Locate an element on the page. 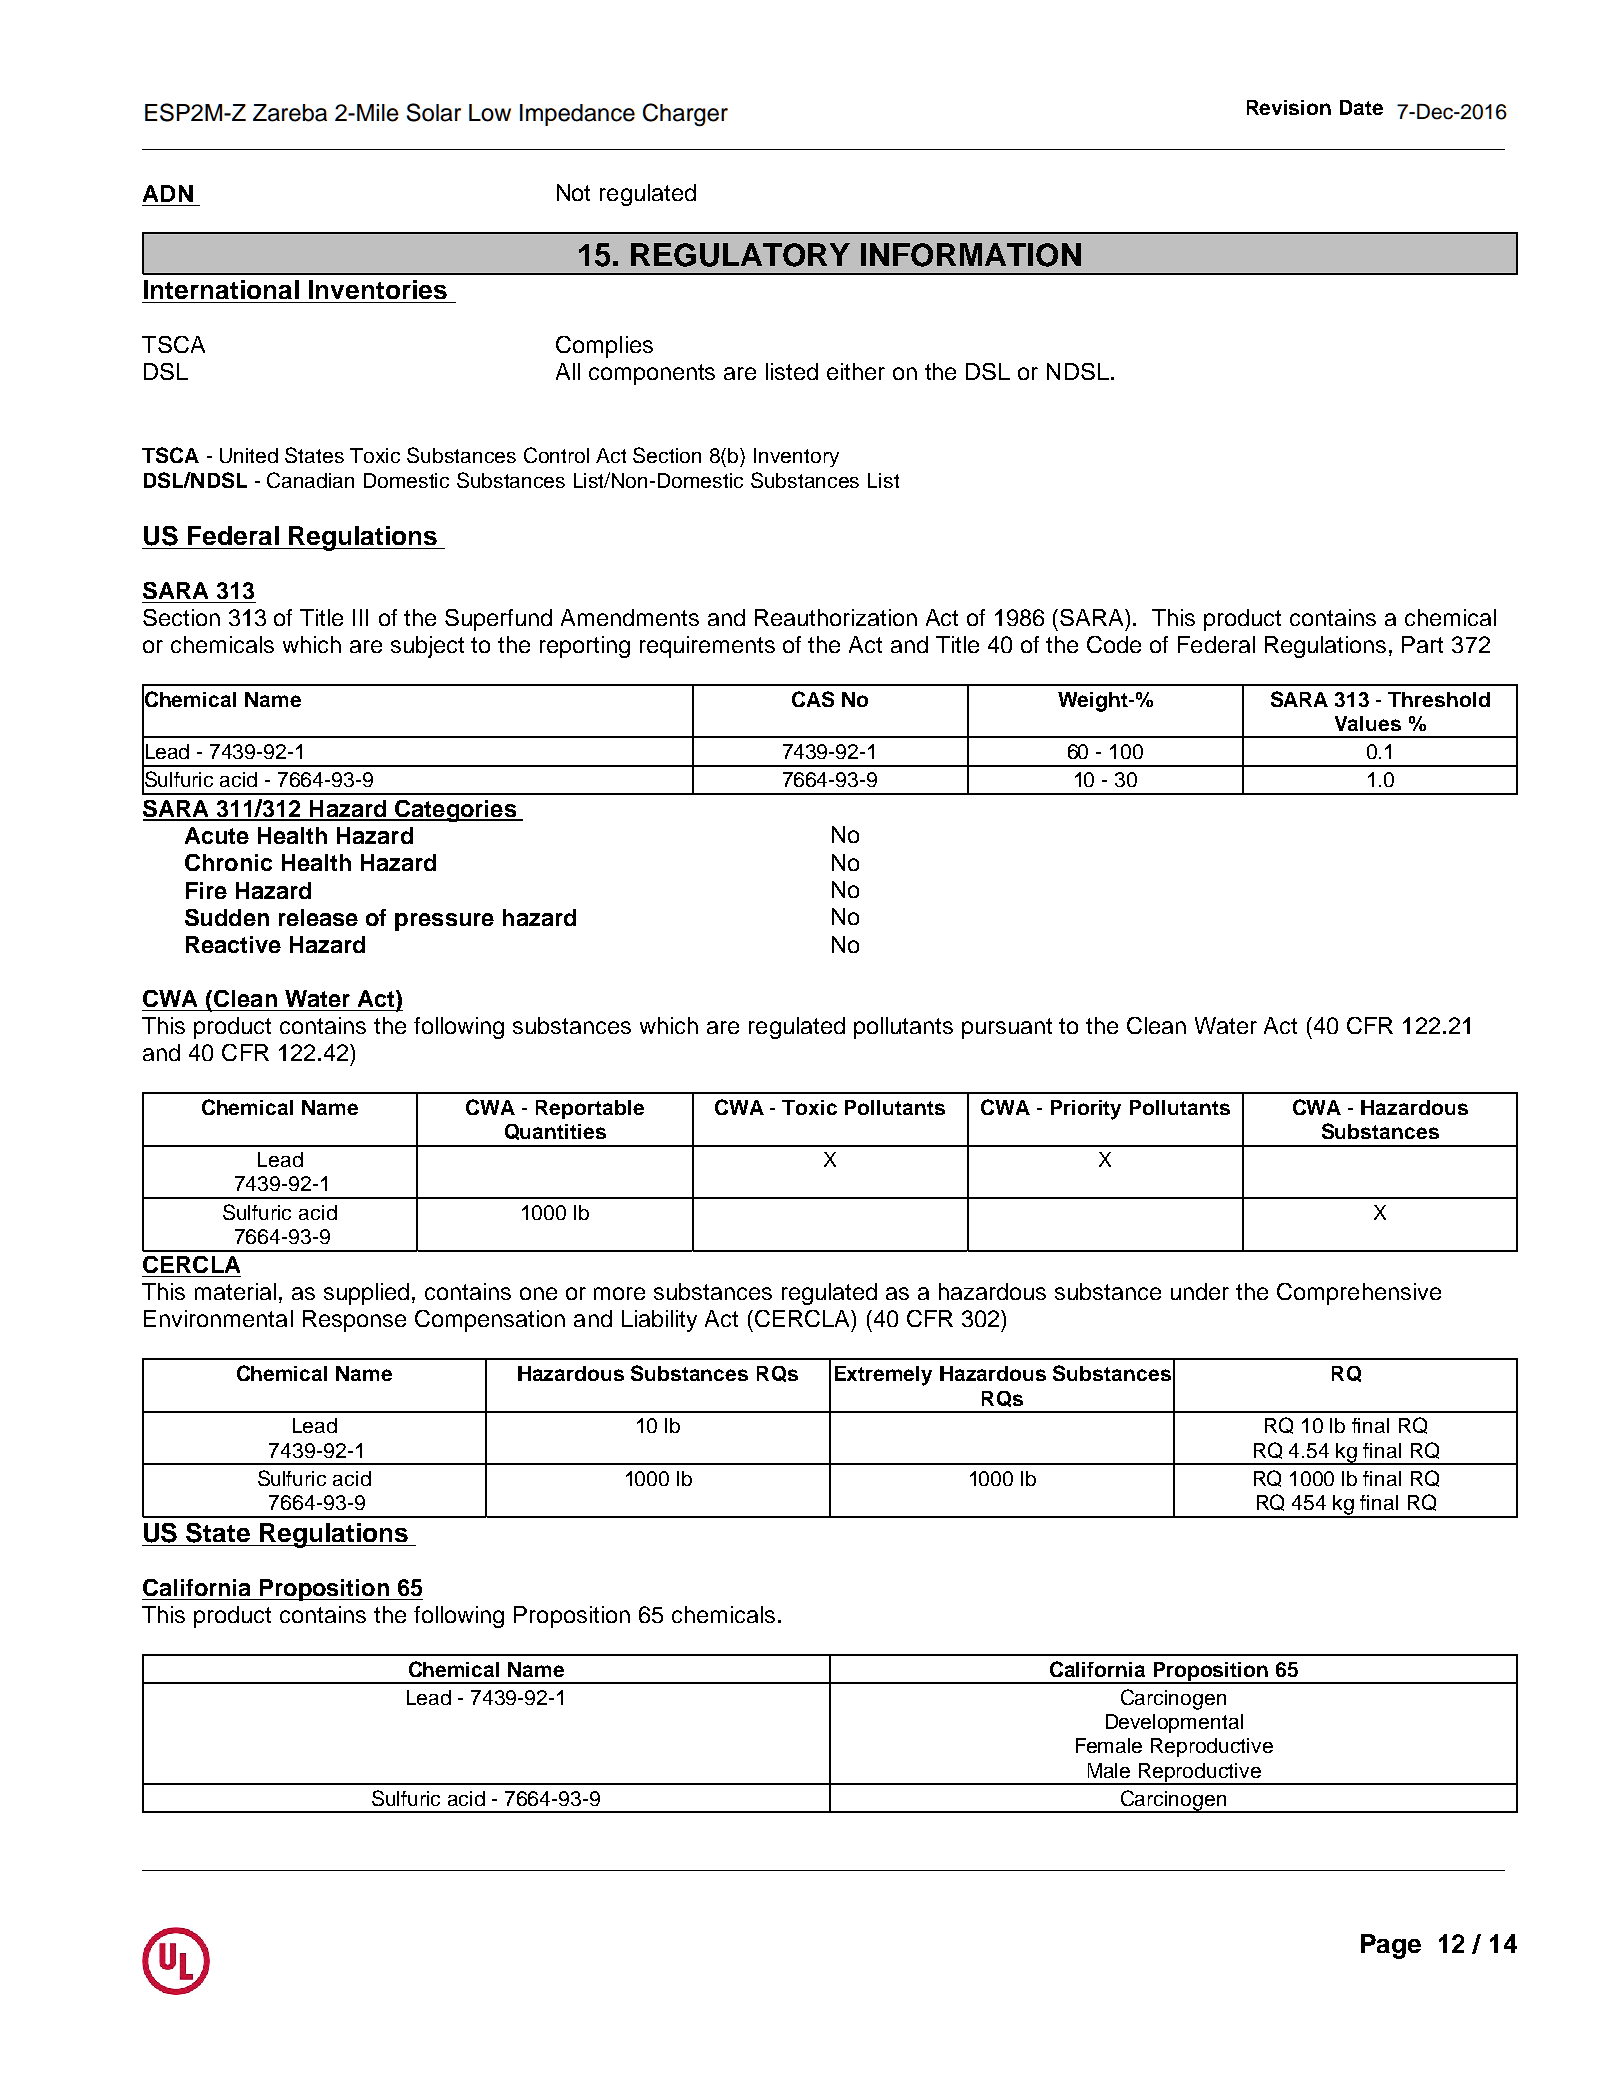 The width and height of the image is (1615, 2090). Response is located at coordinates (354, 1321).
